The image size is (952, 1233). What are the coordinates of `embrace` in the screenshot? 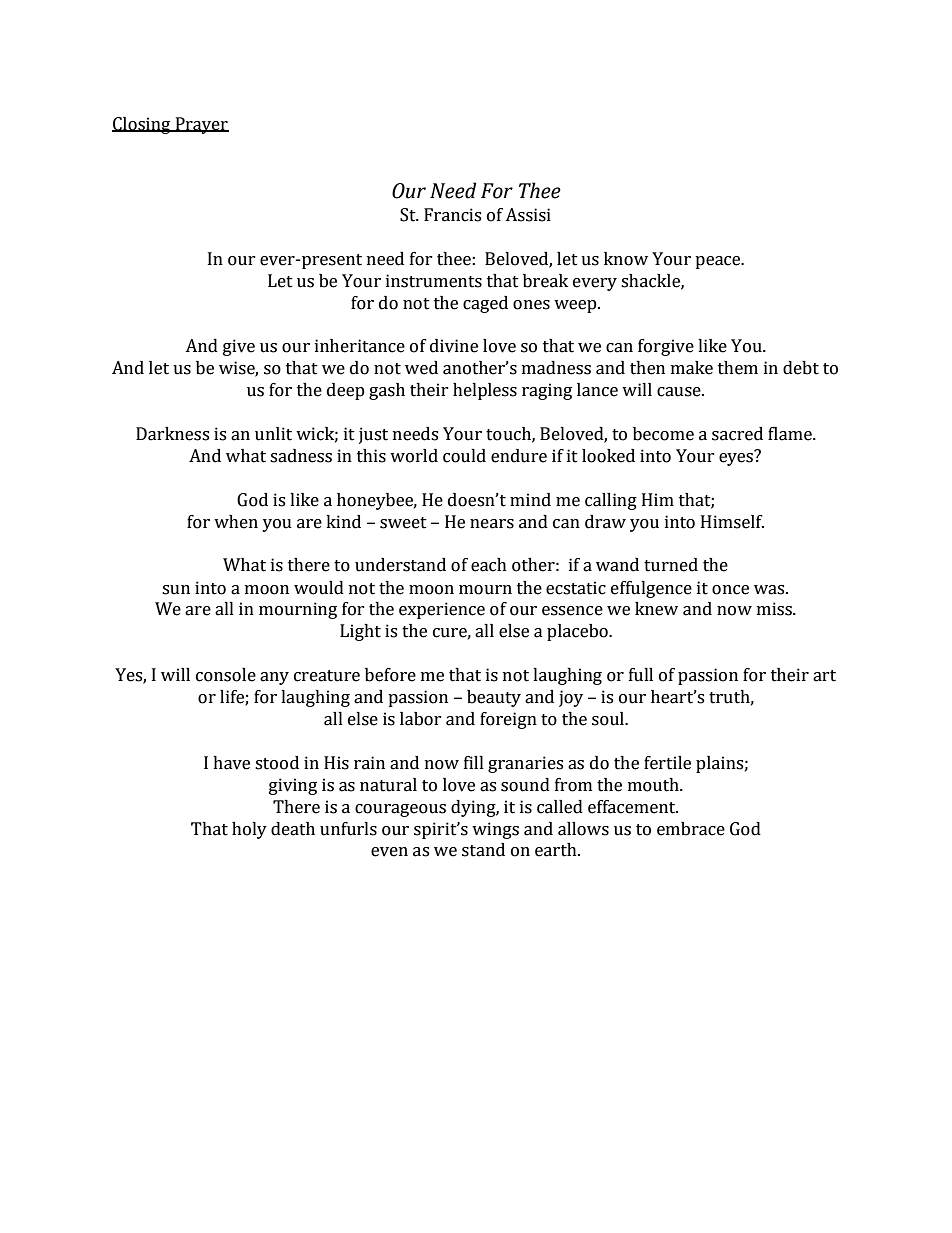 It's located at (691, 829).
